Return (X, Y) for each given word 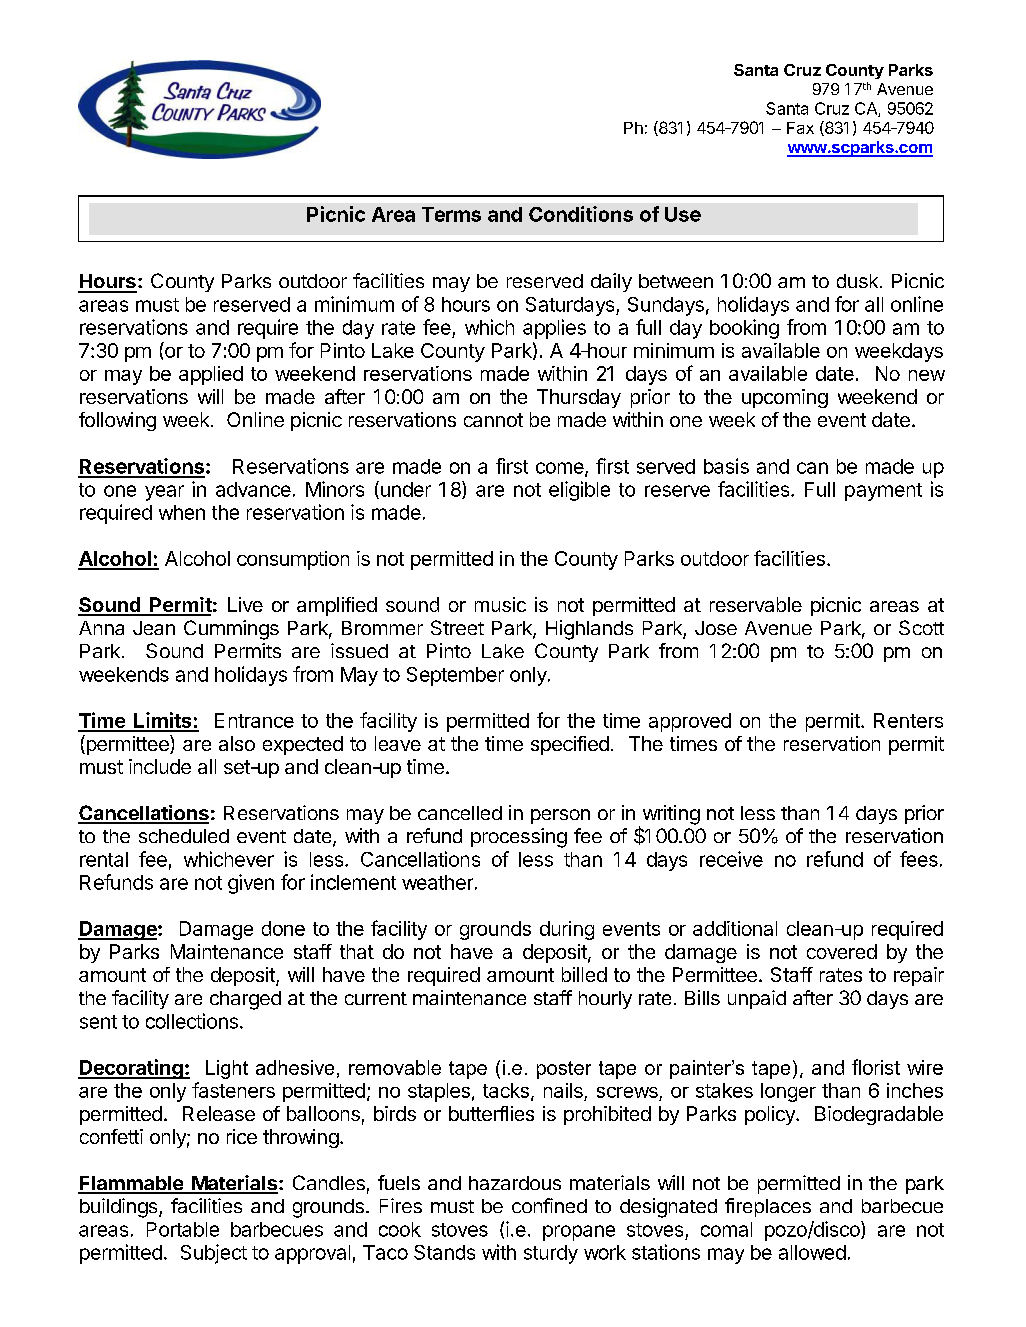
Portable (183, 1229)
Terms (451, 214)
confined (549, 1205)
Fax (800, 128)
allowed (812, 1252)
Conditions (581, 214)
